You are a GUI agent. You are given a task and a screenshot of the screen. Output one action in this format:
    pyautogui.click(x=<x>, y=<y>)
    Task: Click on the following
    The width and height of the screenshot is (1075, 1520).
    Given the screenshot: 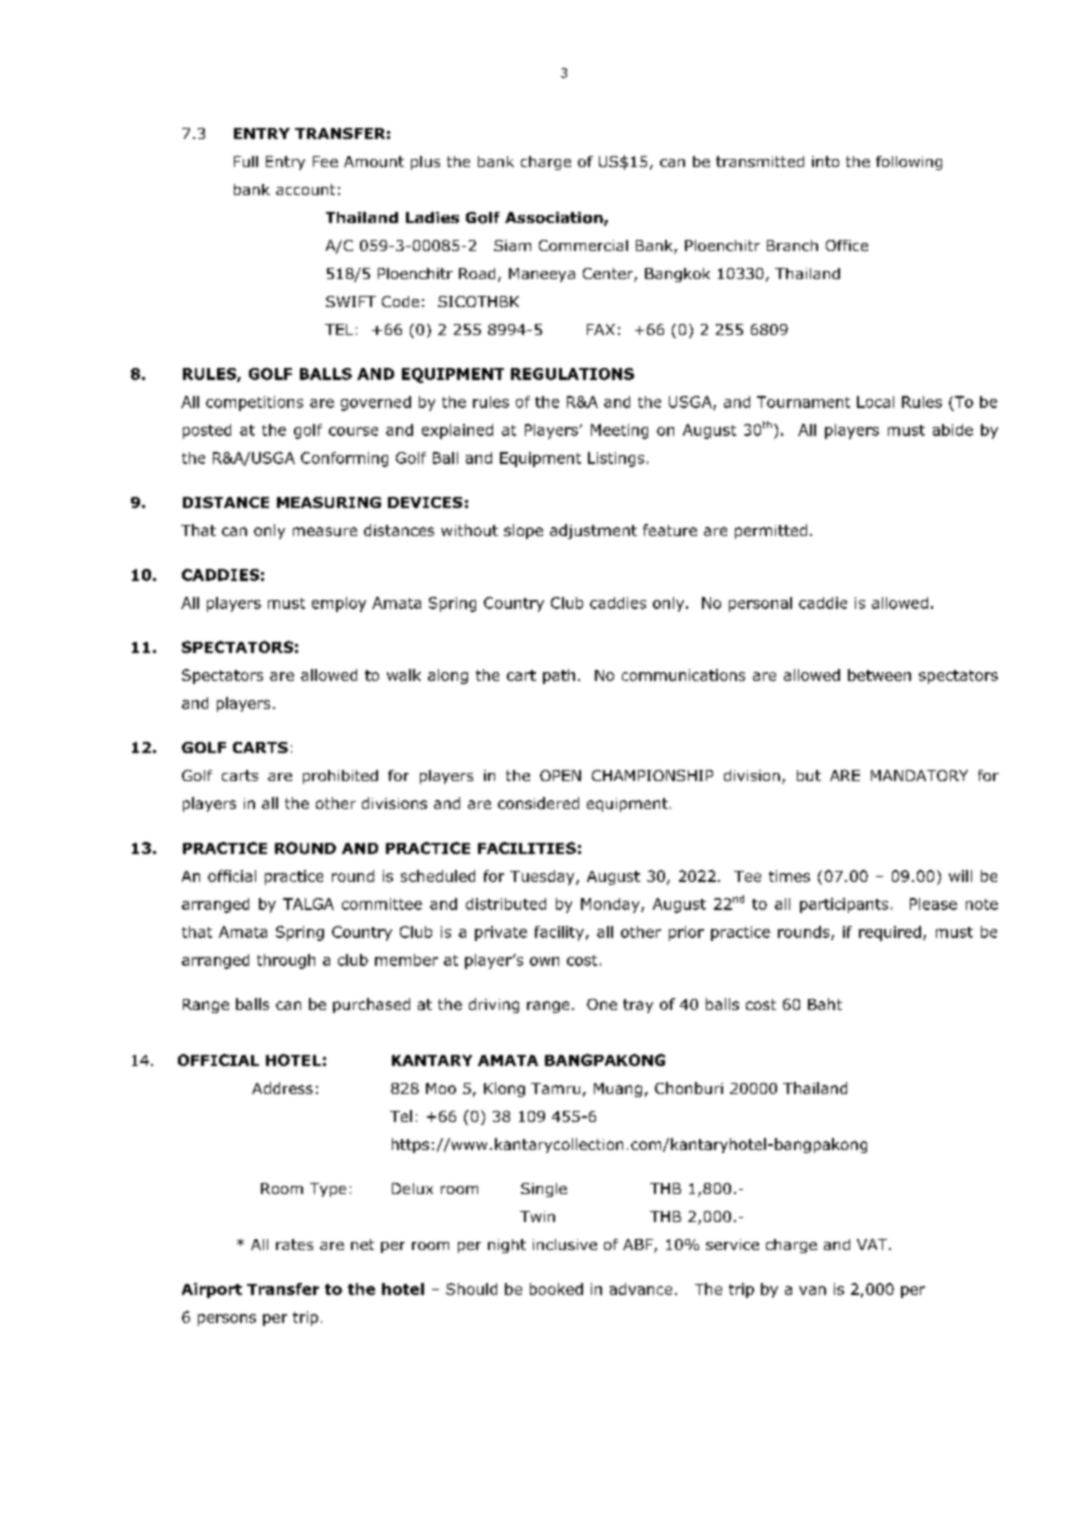 What is the action you would take?
    pyautogui.click(x=909, y=163)
